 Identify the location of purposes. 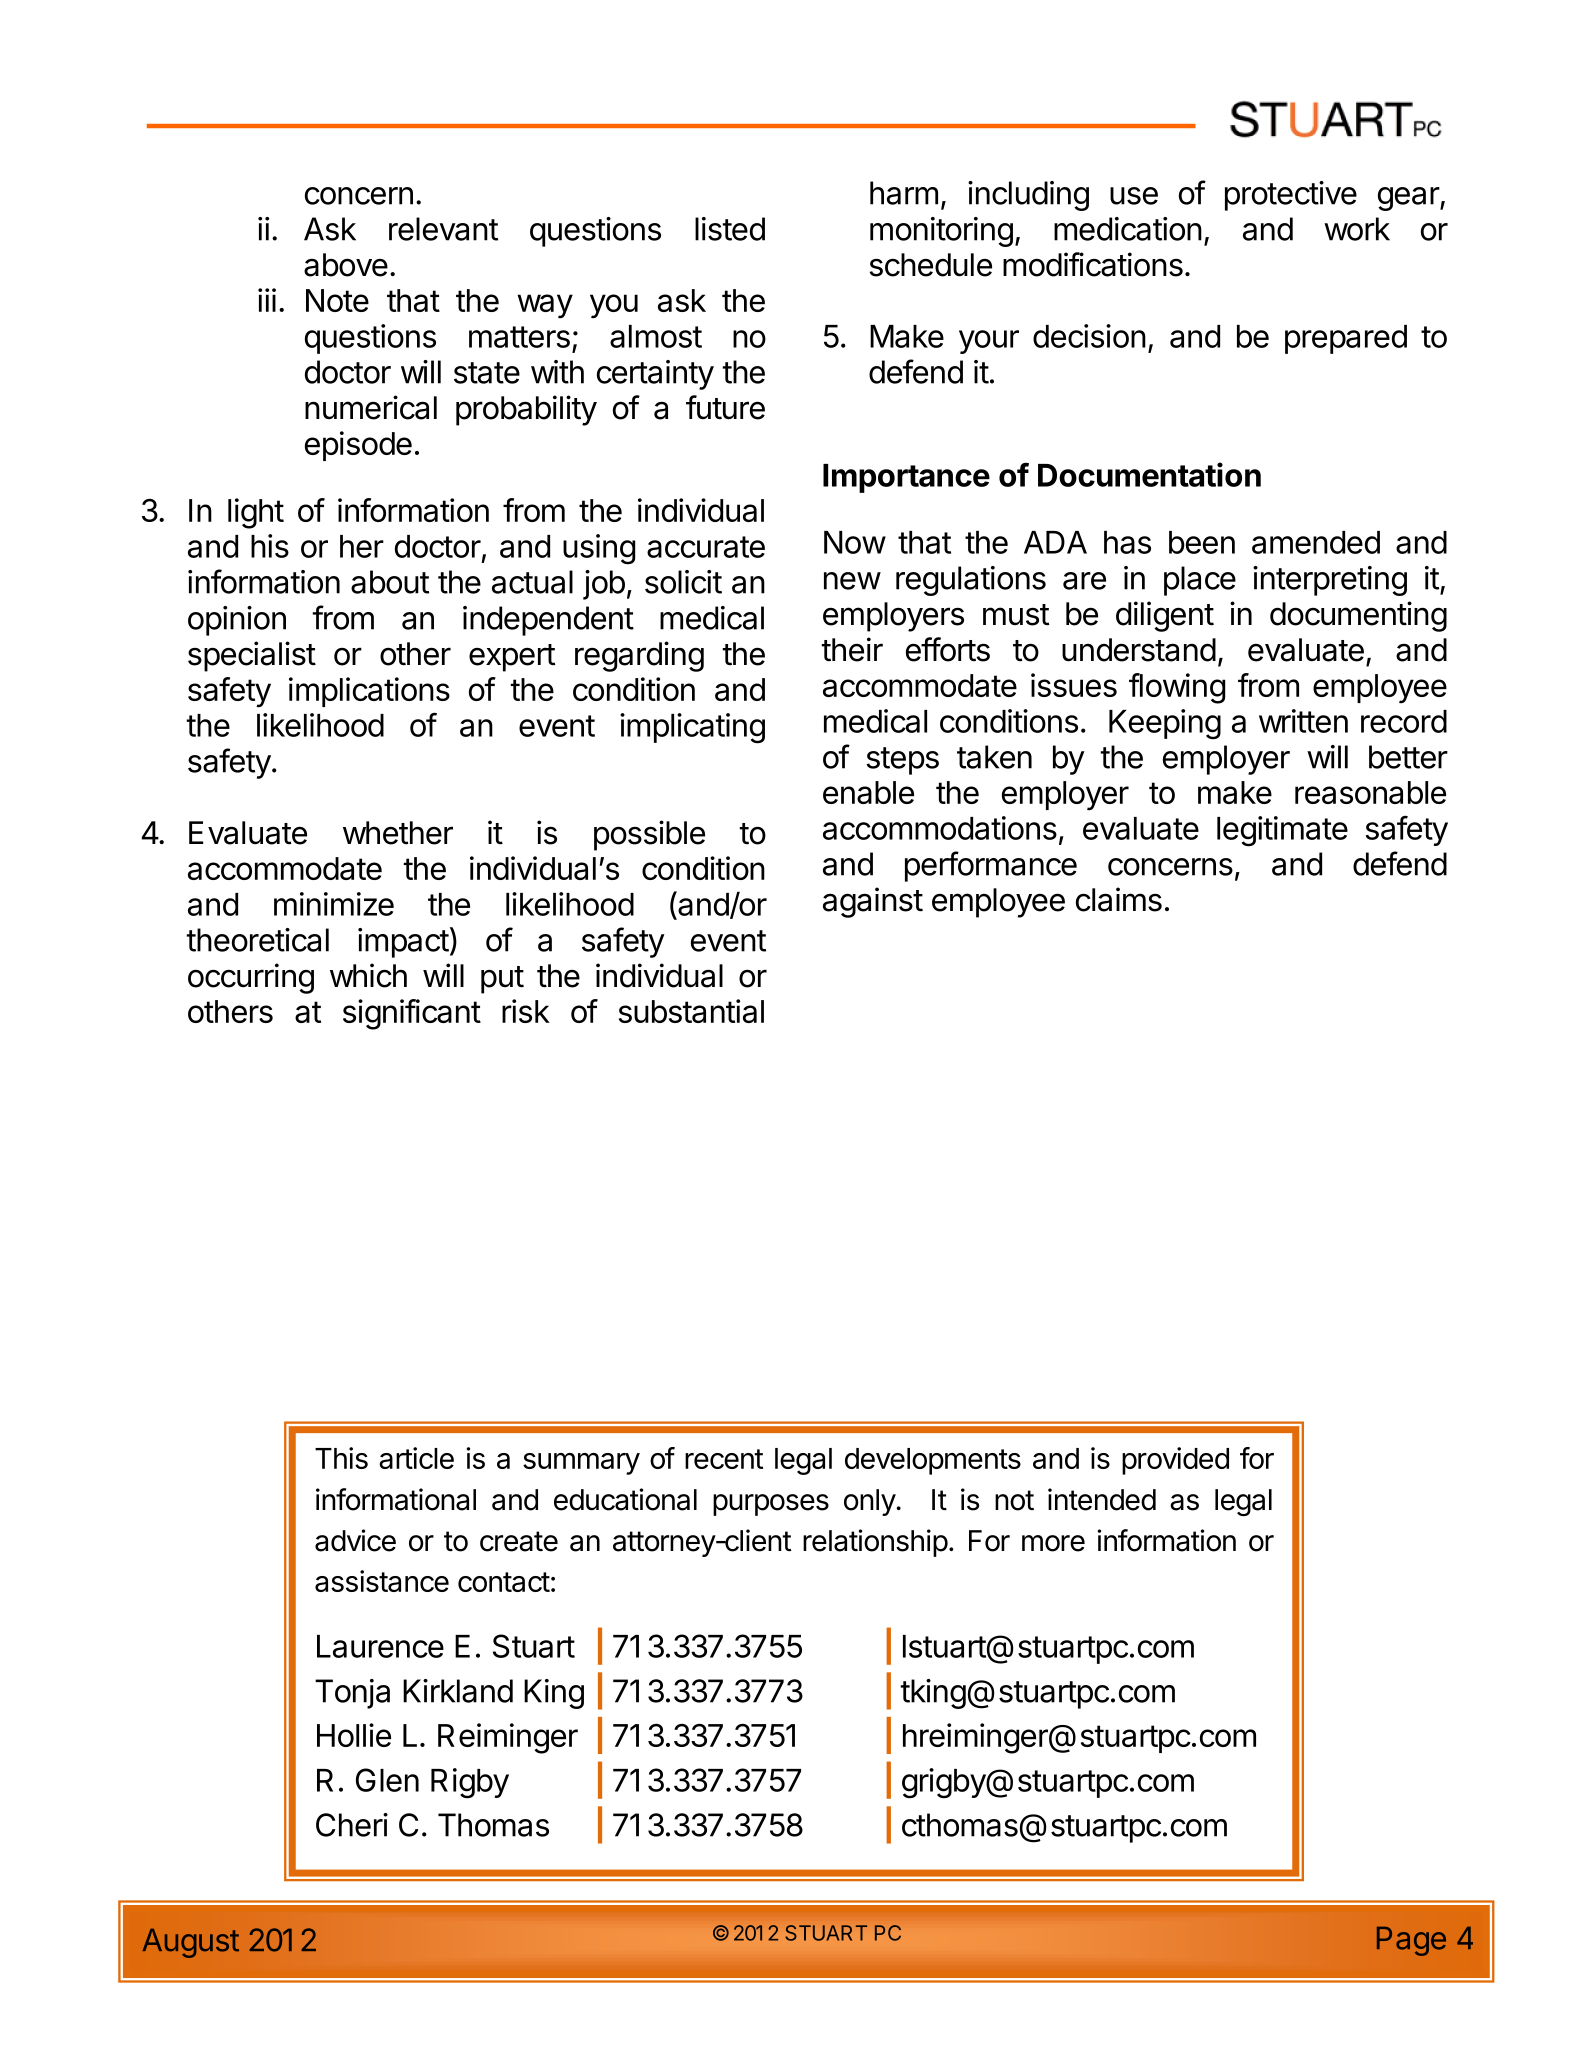
(771, 1505).
